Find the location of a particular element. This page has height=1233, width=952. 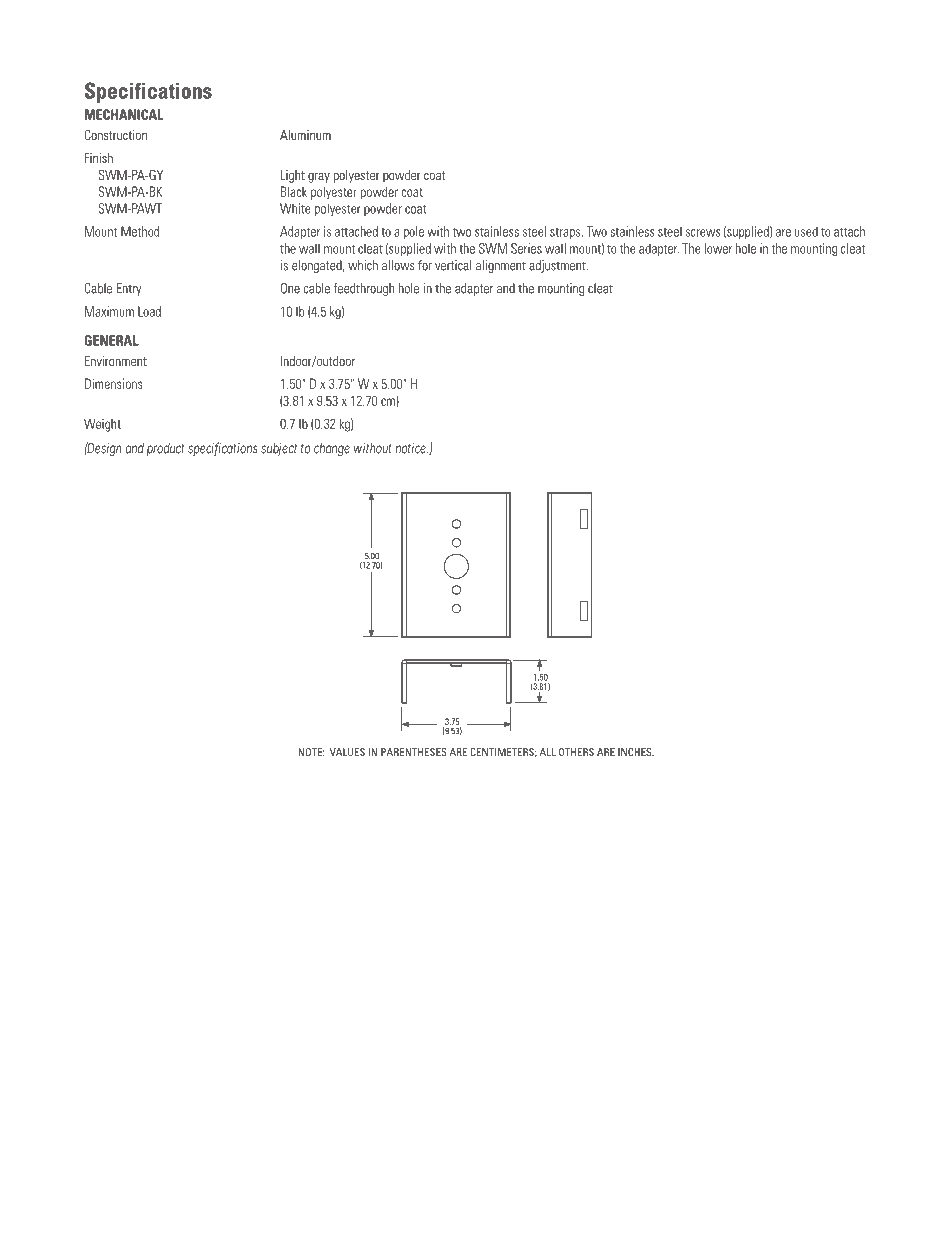

Weight is located at coordinates (102, 425).
